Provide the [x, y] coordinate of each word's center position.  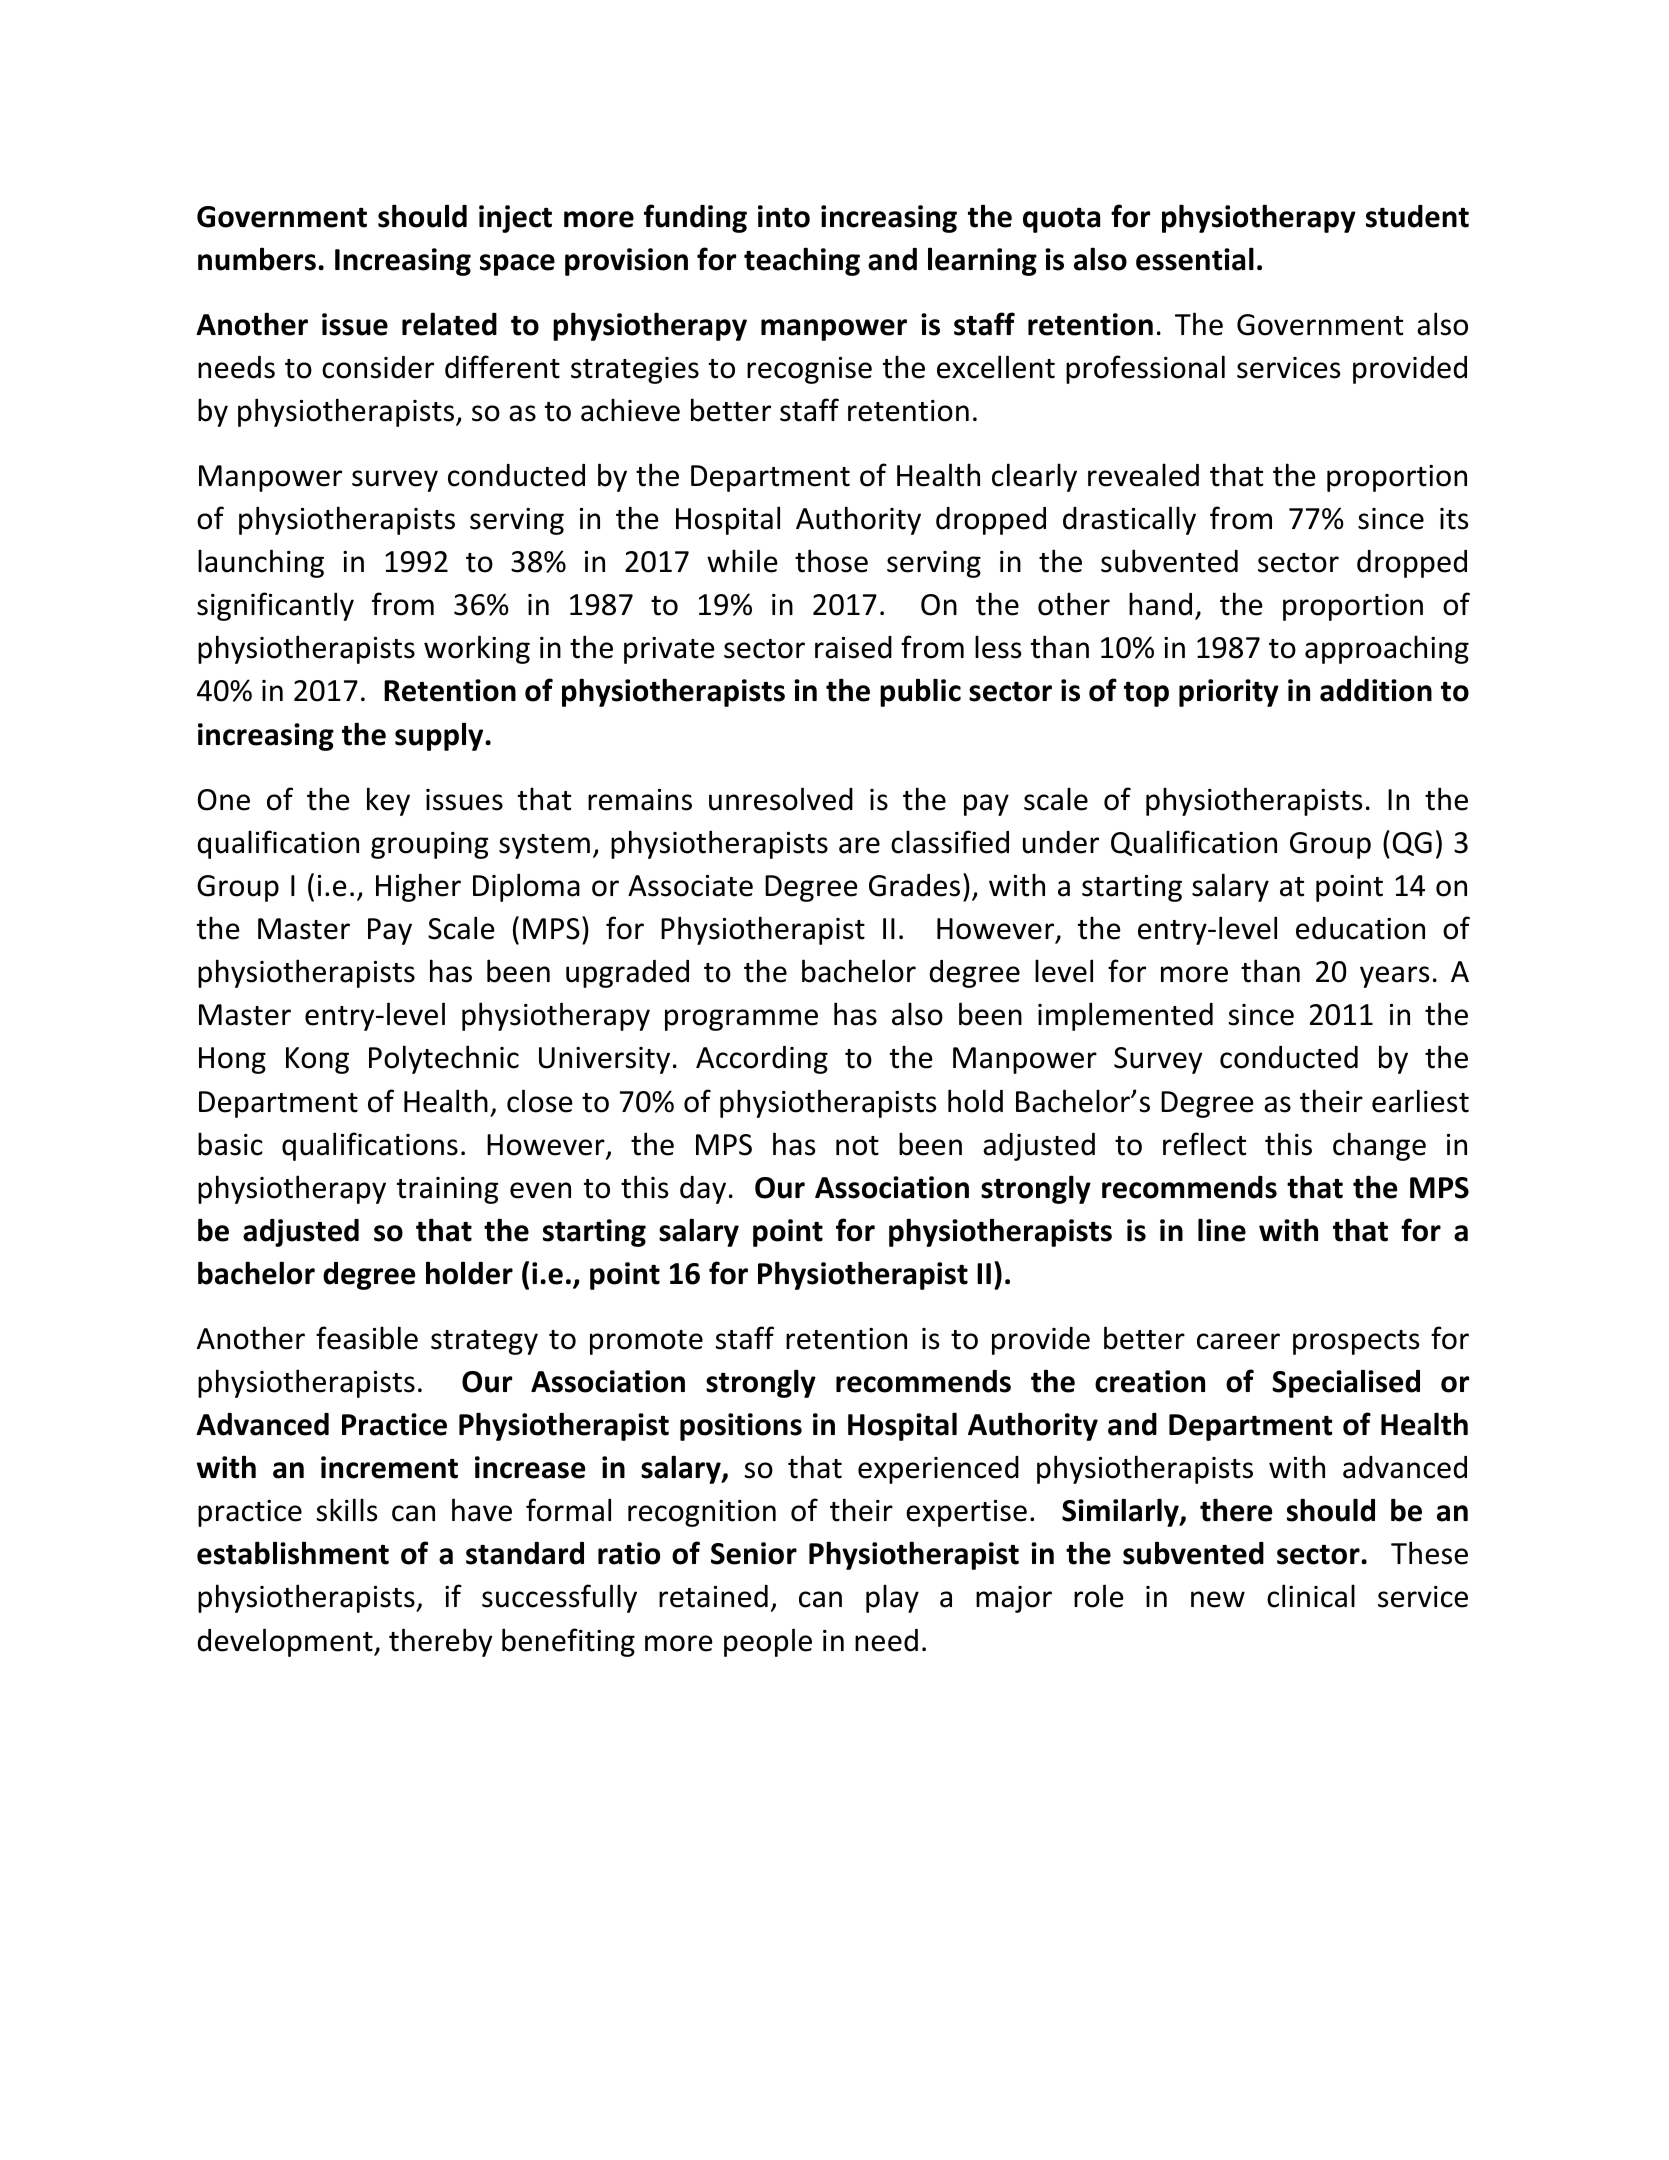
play [892, 1598]
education [1360, 928]
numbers [257, 259]
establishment [293, 1553]
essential [1195, 259]
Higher [418, 887]
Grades [914, 885]
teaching [802, 261]
